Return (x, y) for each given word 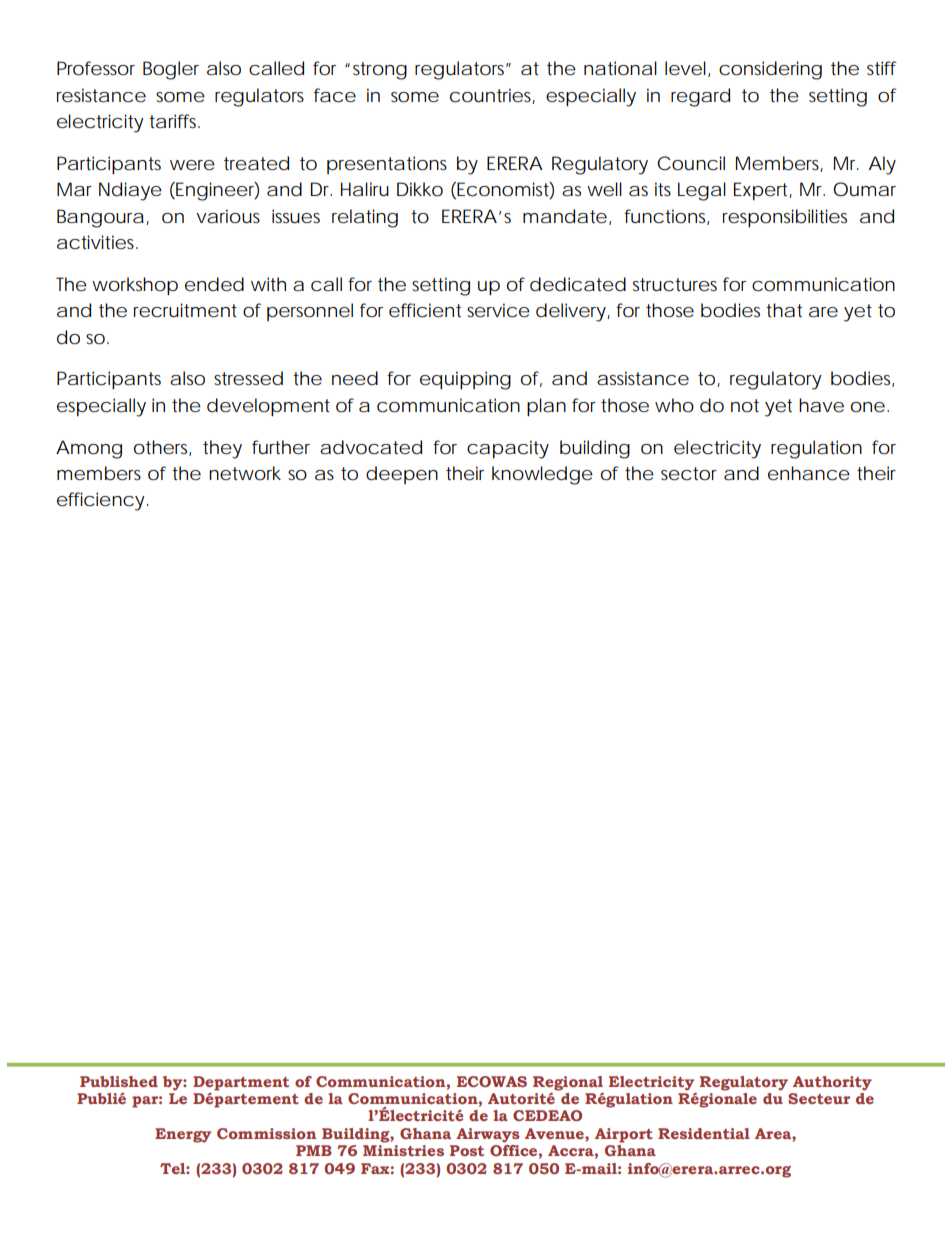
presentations (387, 165)
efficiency (101, 501)
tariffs (174, 121)
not (745, 405)
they (222, 449)
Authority (832, 1083)
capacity (508, 449)
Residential (704, 1133)
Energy (183, 1135)
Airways (488, 1135)
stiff (882, 68)
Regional (568, 1084)
